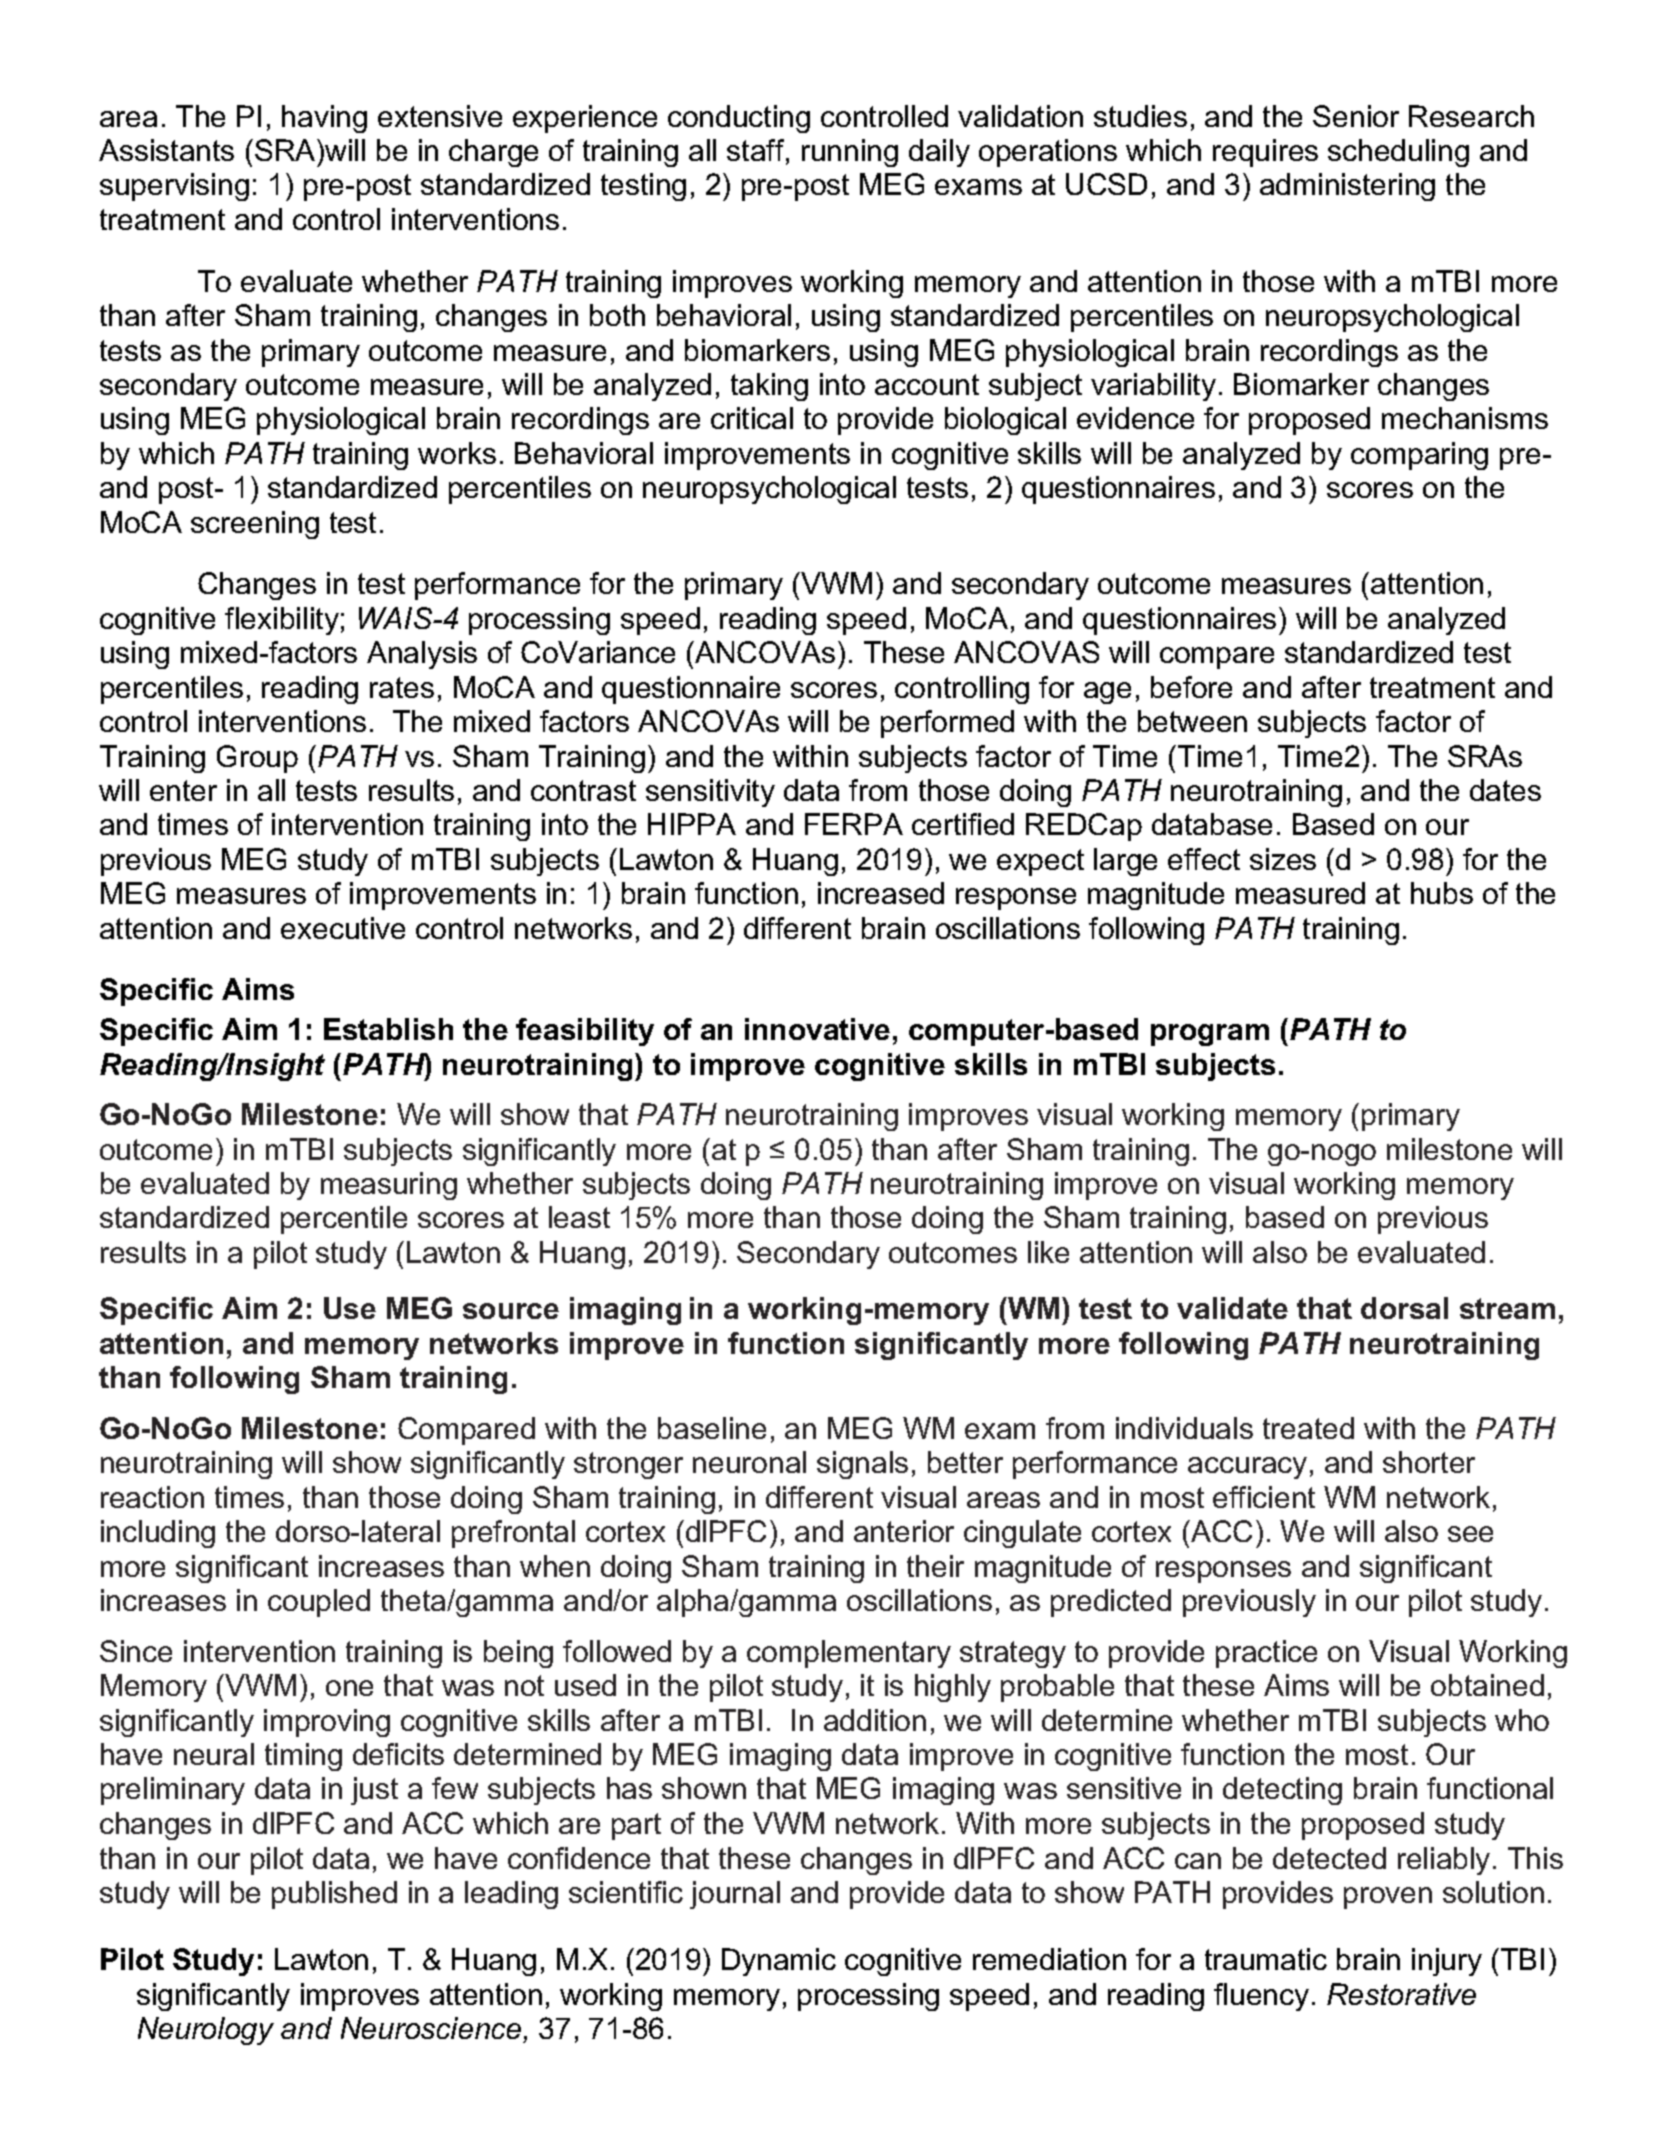  I want to click on see, so click(1470, 1534).
